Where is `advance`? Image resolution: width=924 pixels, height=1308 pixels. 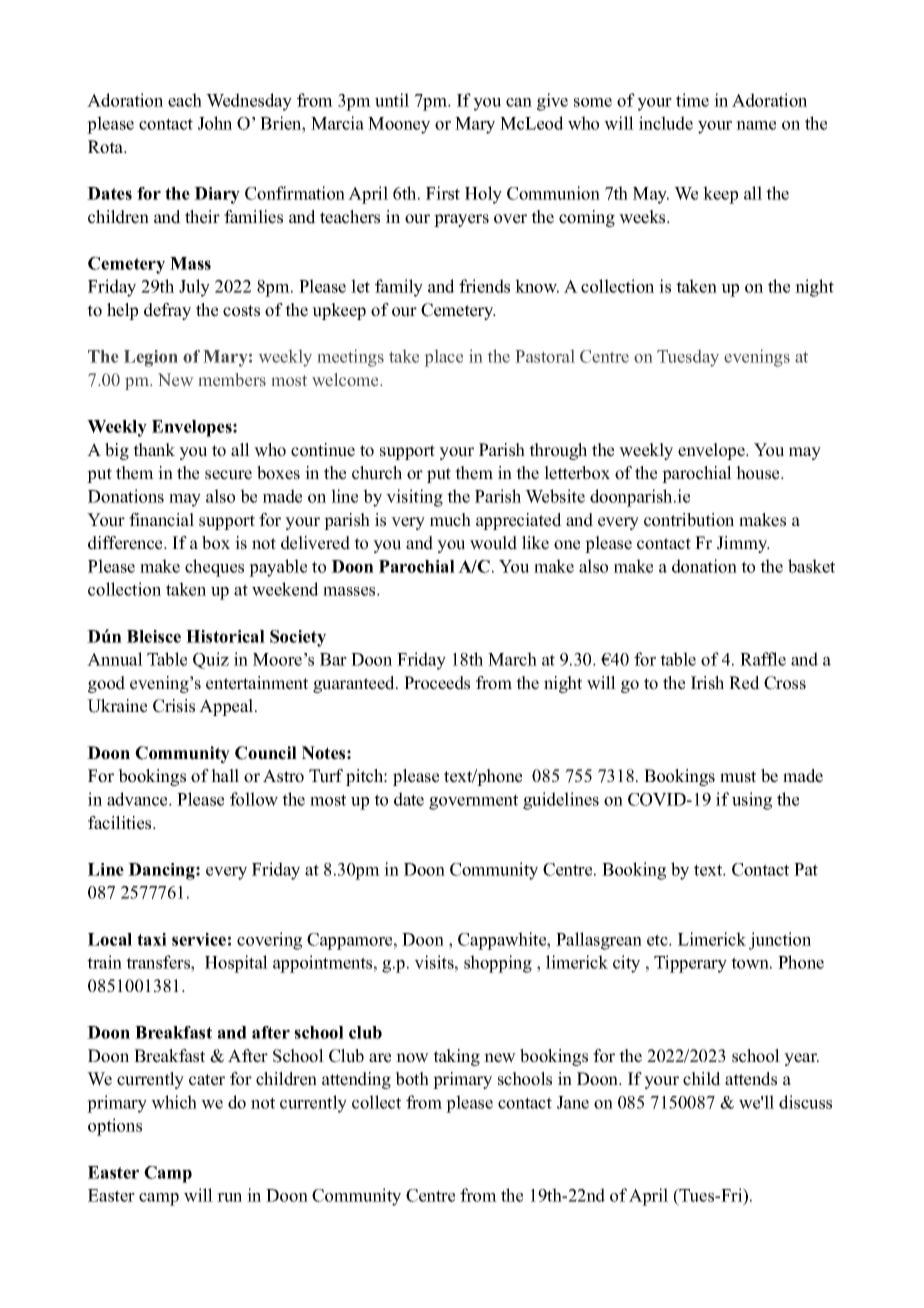
advance is located at coordinates (138, 799).
